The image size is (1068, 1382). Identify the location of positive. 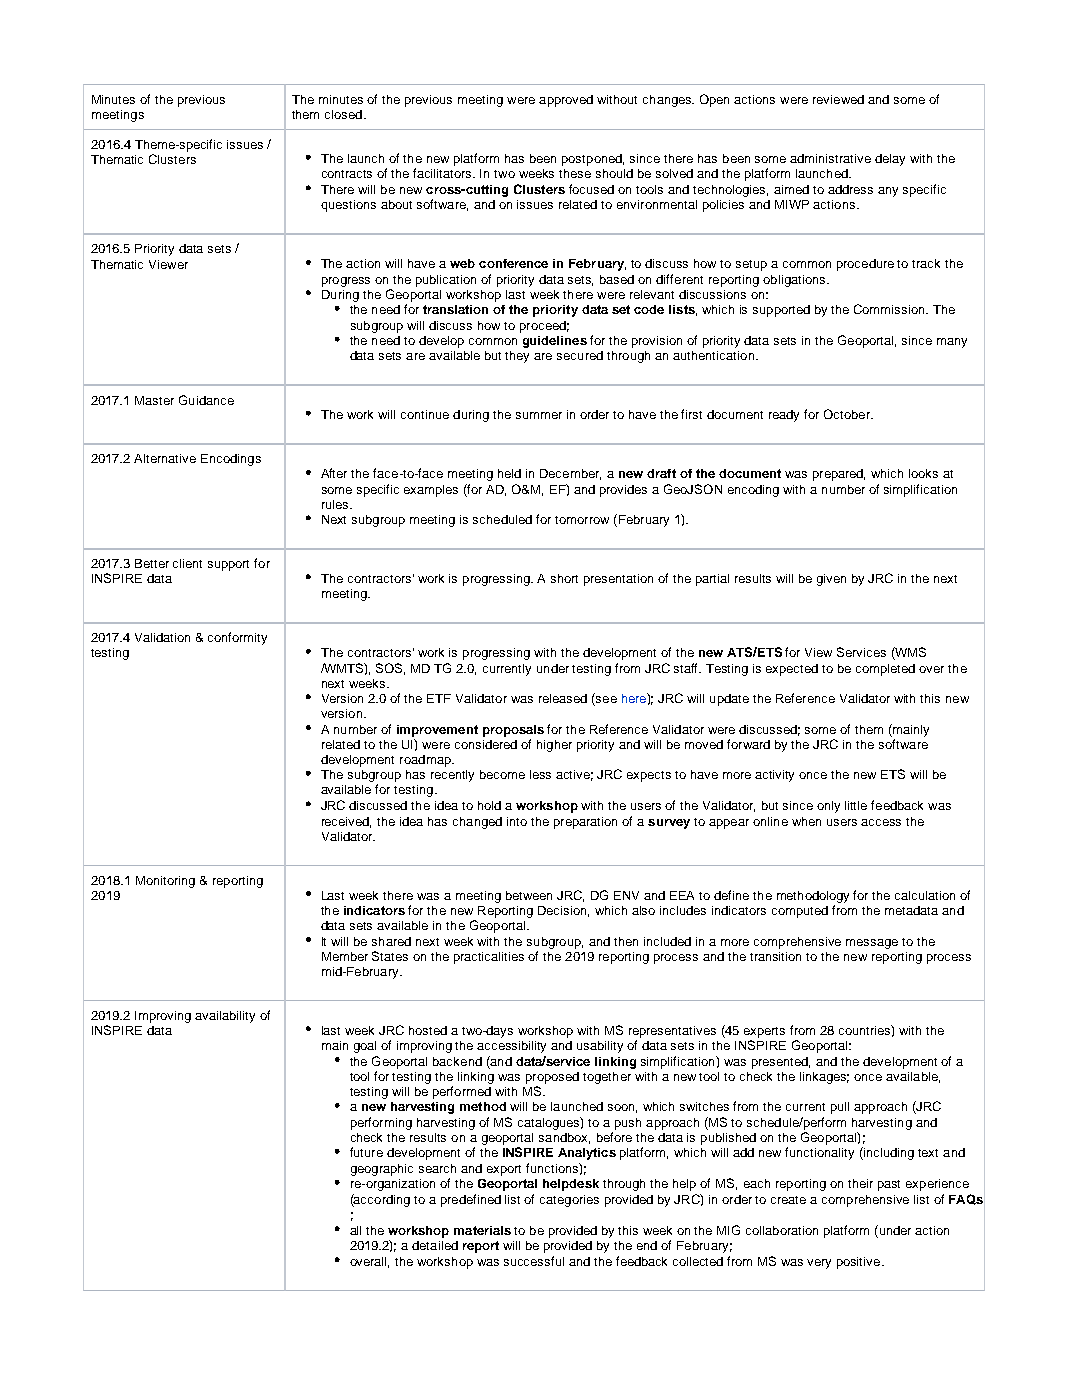
(860, 1263).
